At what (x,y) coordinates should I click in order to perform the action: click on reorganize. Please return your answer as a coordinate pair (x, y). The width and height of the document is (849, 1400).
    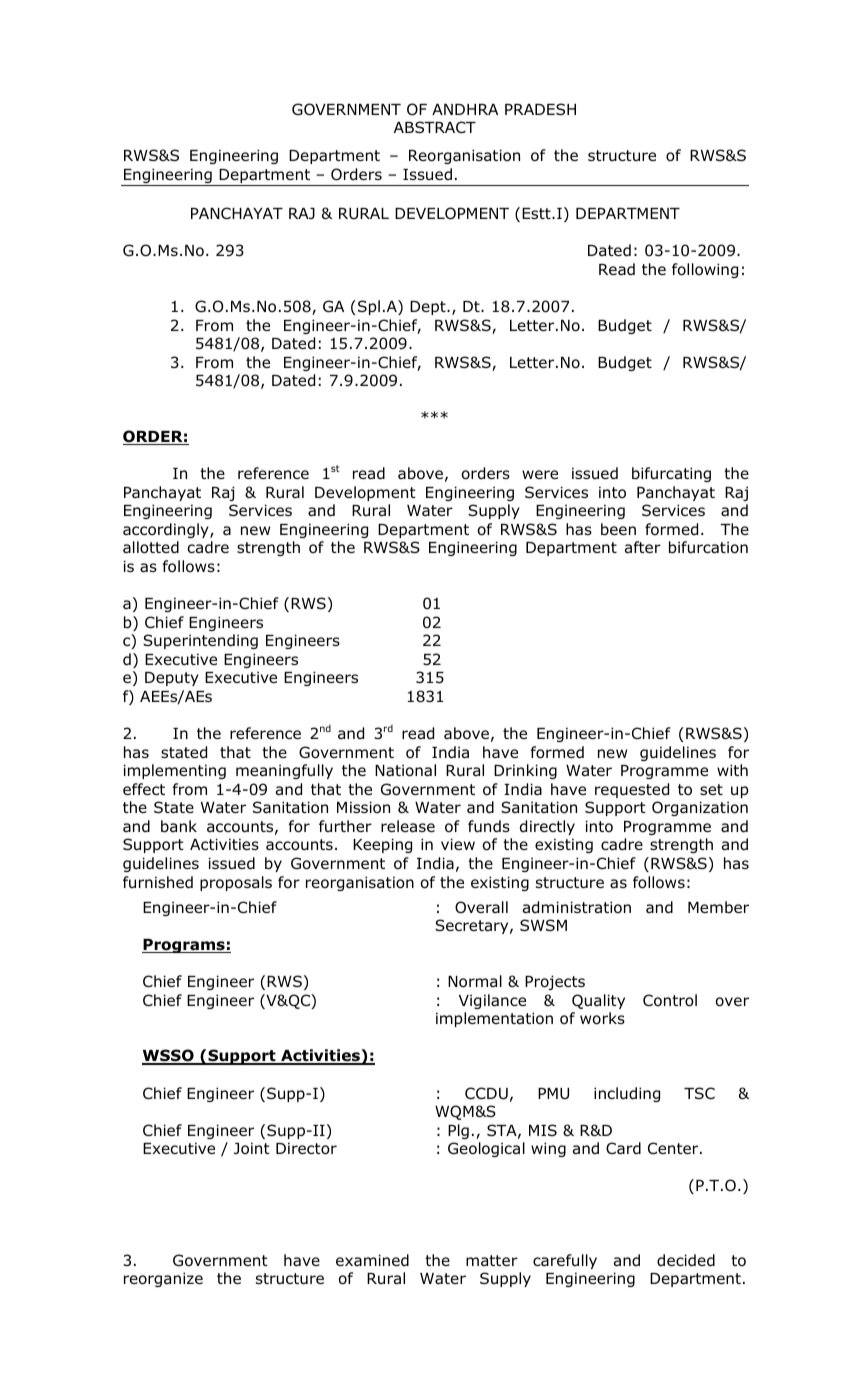
    Looking at the image, I should click on (163, 1279).
